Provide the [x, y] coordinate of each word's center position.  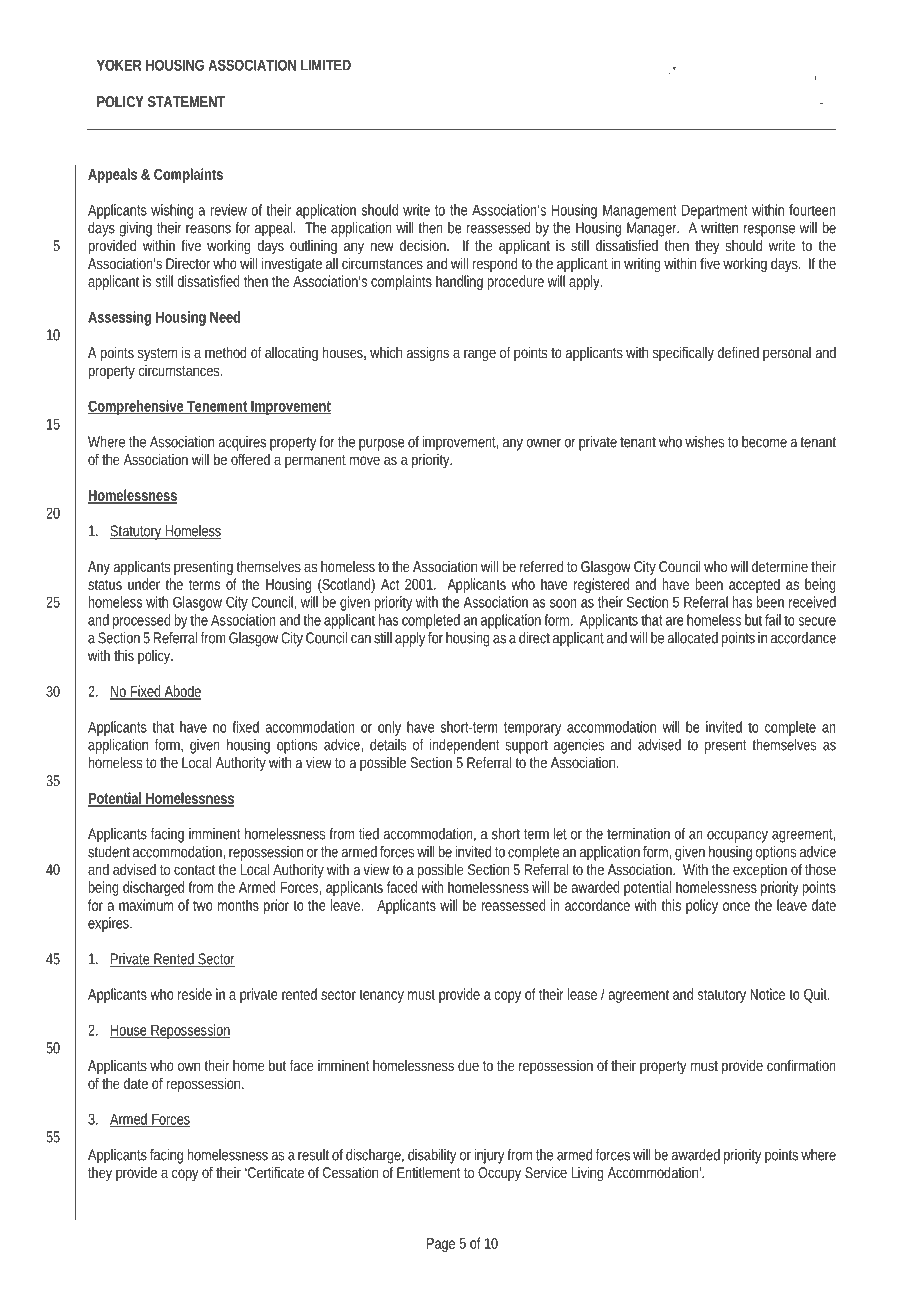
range [480, 355]
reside [195, 994]
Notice [768, 994]
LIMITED [326, 64]
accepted [754, 585]
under [144, 584]
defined [738, 352]
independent [464, 746]
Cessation [350, 1172]
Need [225, 317]
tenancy [381, 996]
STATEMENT [186, 101]
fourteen [812, 210]
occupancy [737, 837]
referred [541, 566]
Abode [182, 692]
